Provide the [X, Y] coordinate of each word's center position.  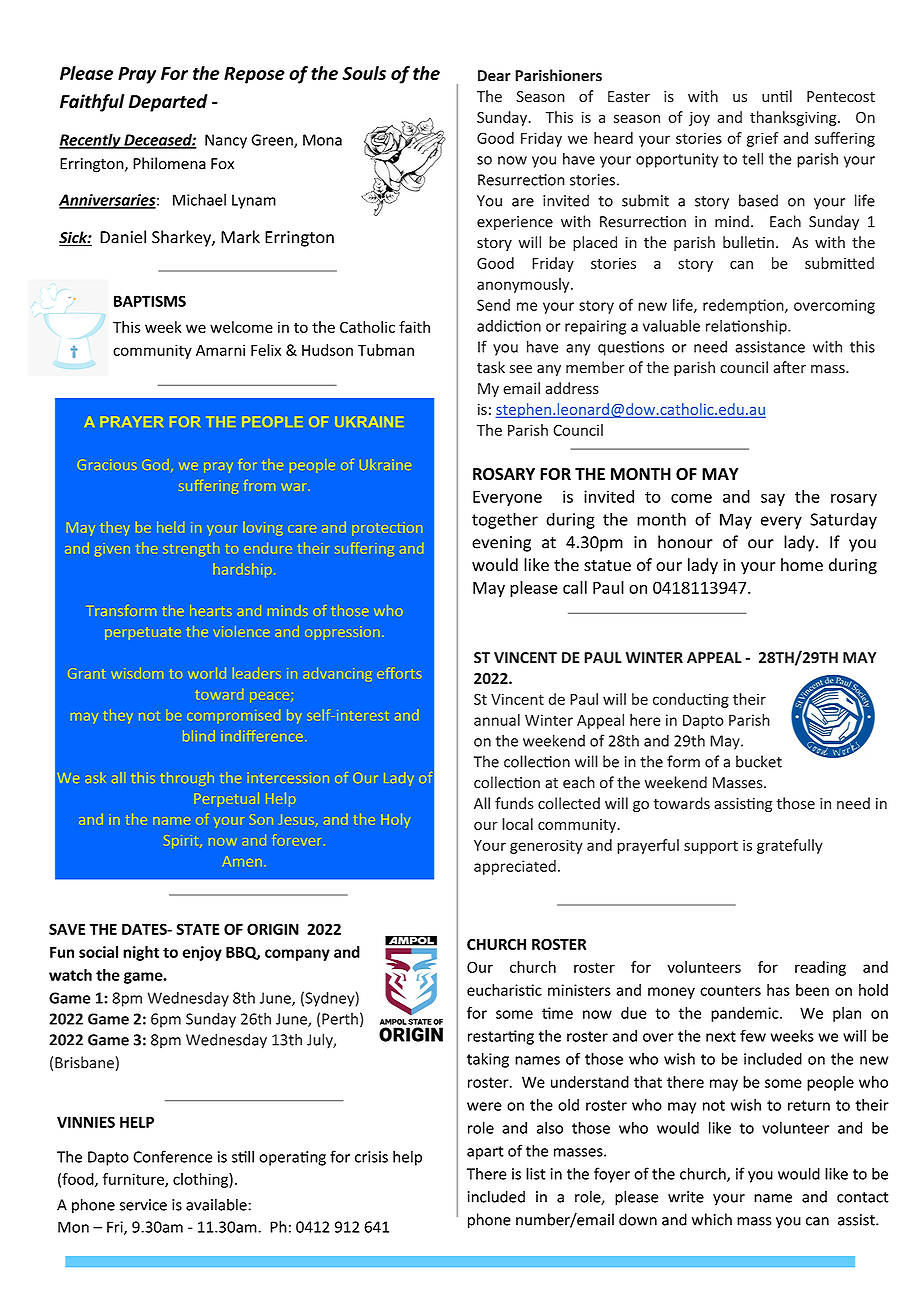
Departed [168, 103]
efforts [399, 673]
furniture [134, 1180]
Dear [494, 76]
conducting [691, 700]
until [777, 96]
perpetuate [143, 634]
